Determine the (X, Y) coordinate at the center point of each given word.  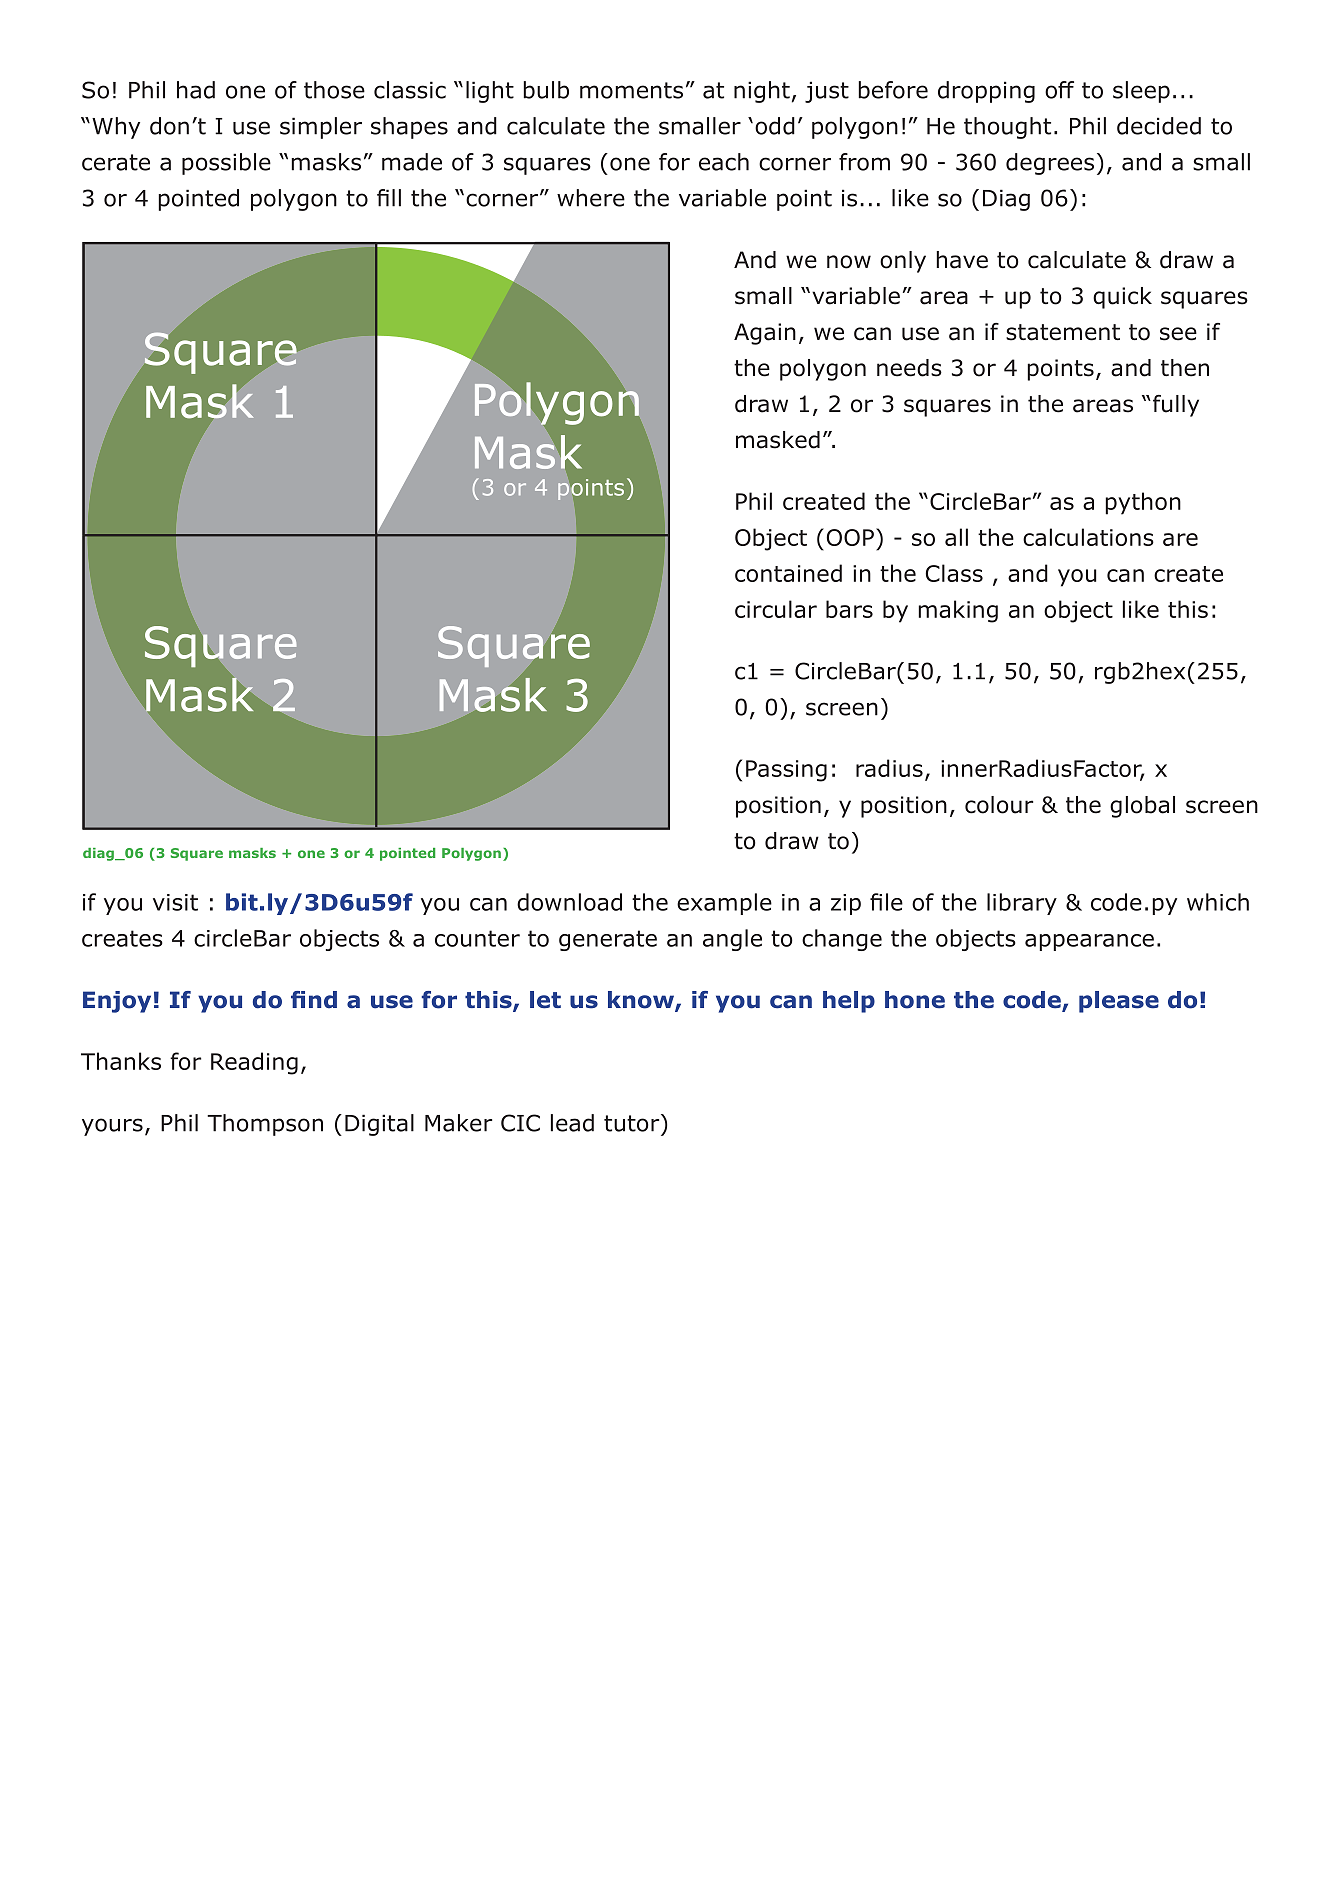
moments (631, 90)
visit (175, 902)
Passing (786, 771)
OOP (850, 537)
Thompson (265, 1125)
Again (765, 334)
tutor (633, 1123)
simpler (321, 128)
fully (1174, 406)
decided (1159, 126)
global (1142, 807)
